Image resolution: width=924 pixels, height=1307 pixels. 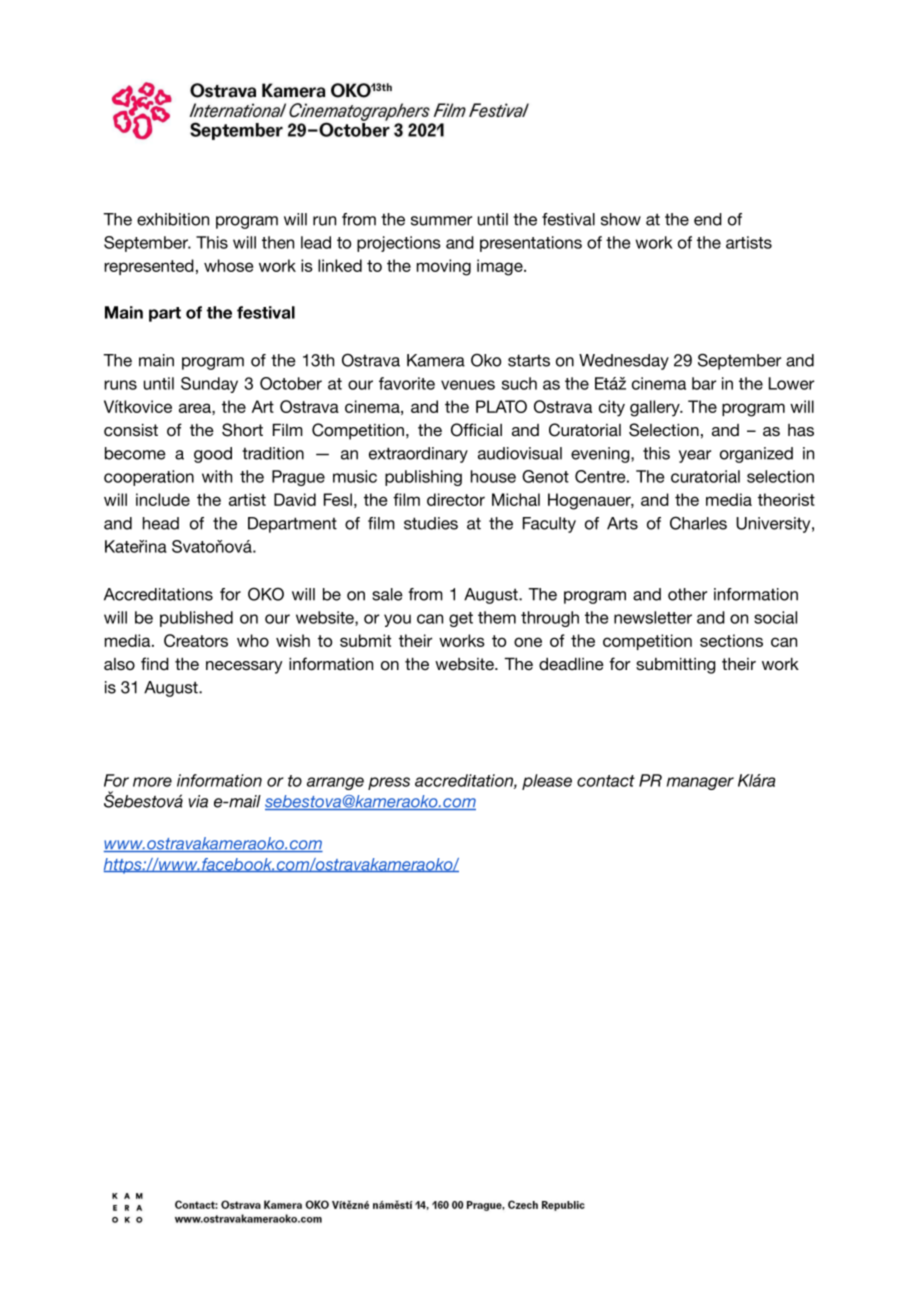 What do you see at coordinates (196, 619) in the page?
I see `published` at bounding box center [196, 619].
